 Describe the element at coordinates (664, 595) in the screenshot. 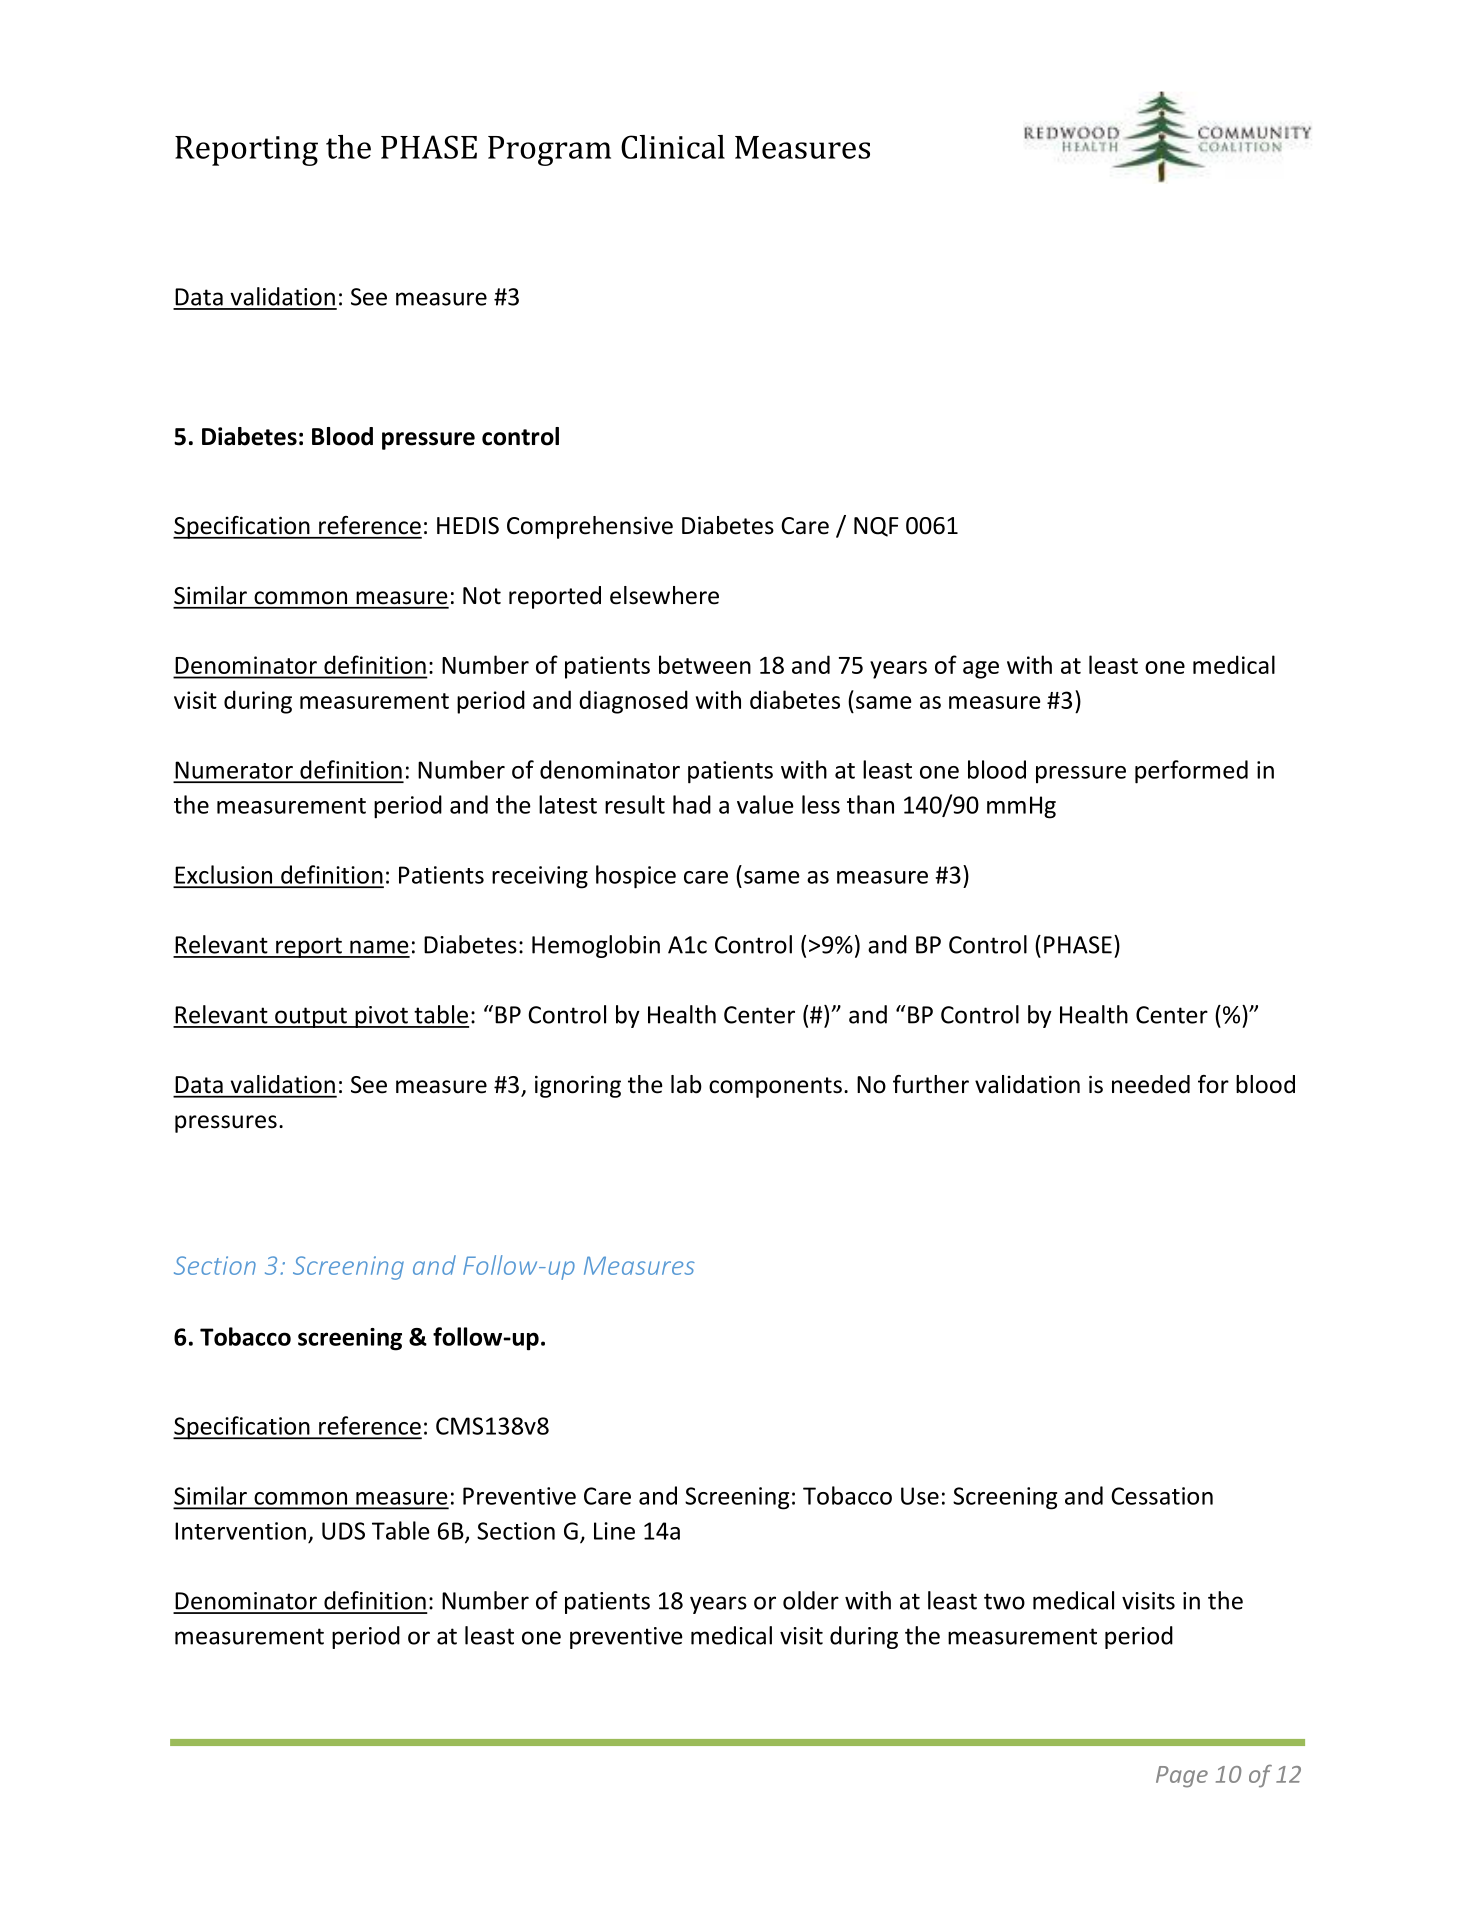

I see `elsewhere` at that location.
